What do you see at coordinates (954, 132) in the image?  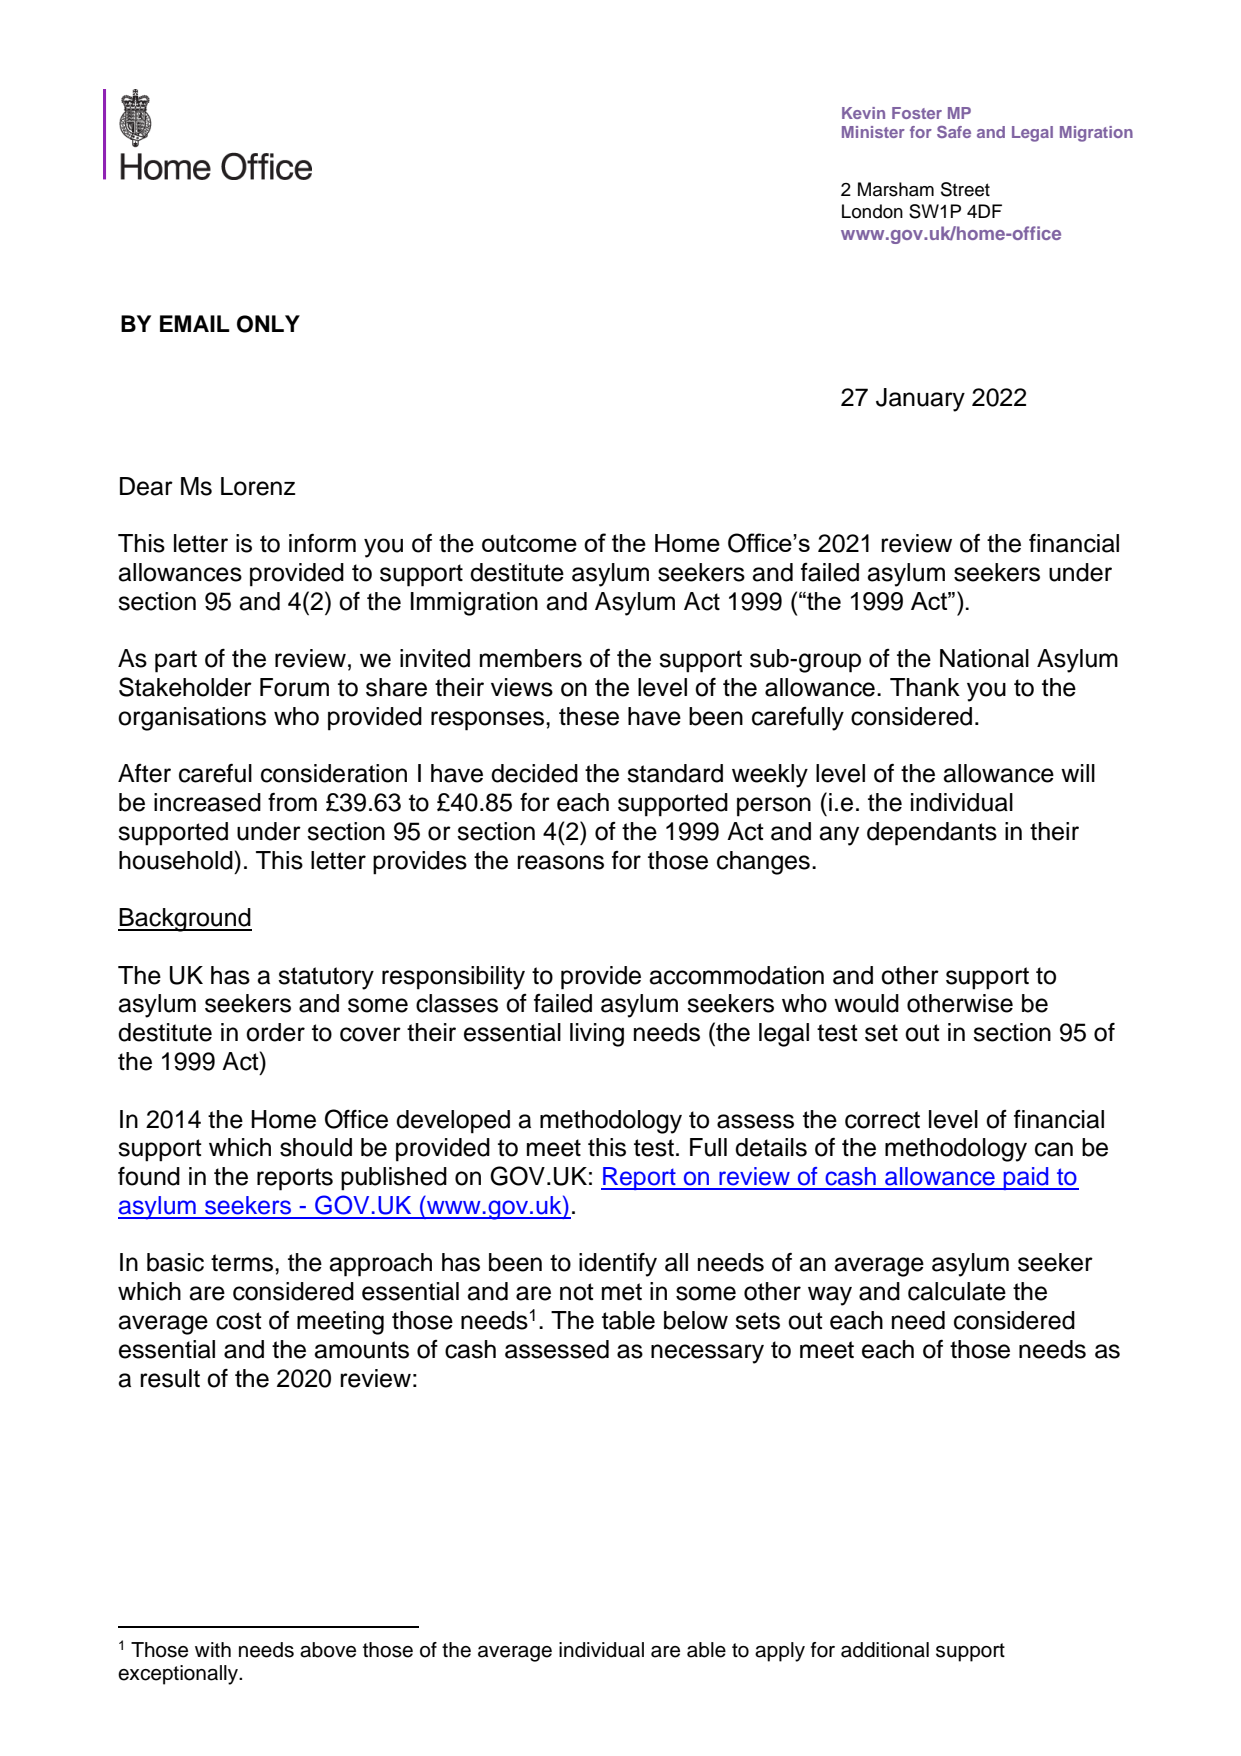 I see `Safe` at bounding box center [954, 132].
